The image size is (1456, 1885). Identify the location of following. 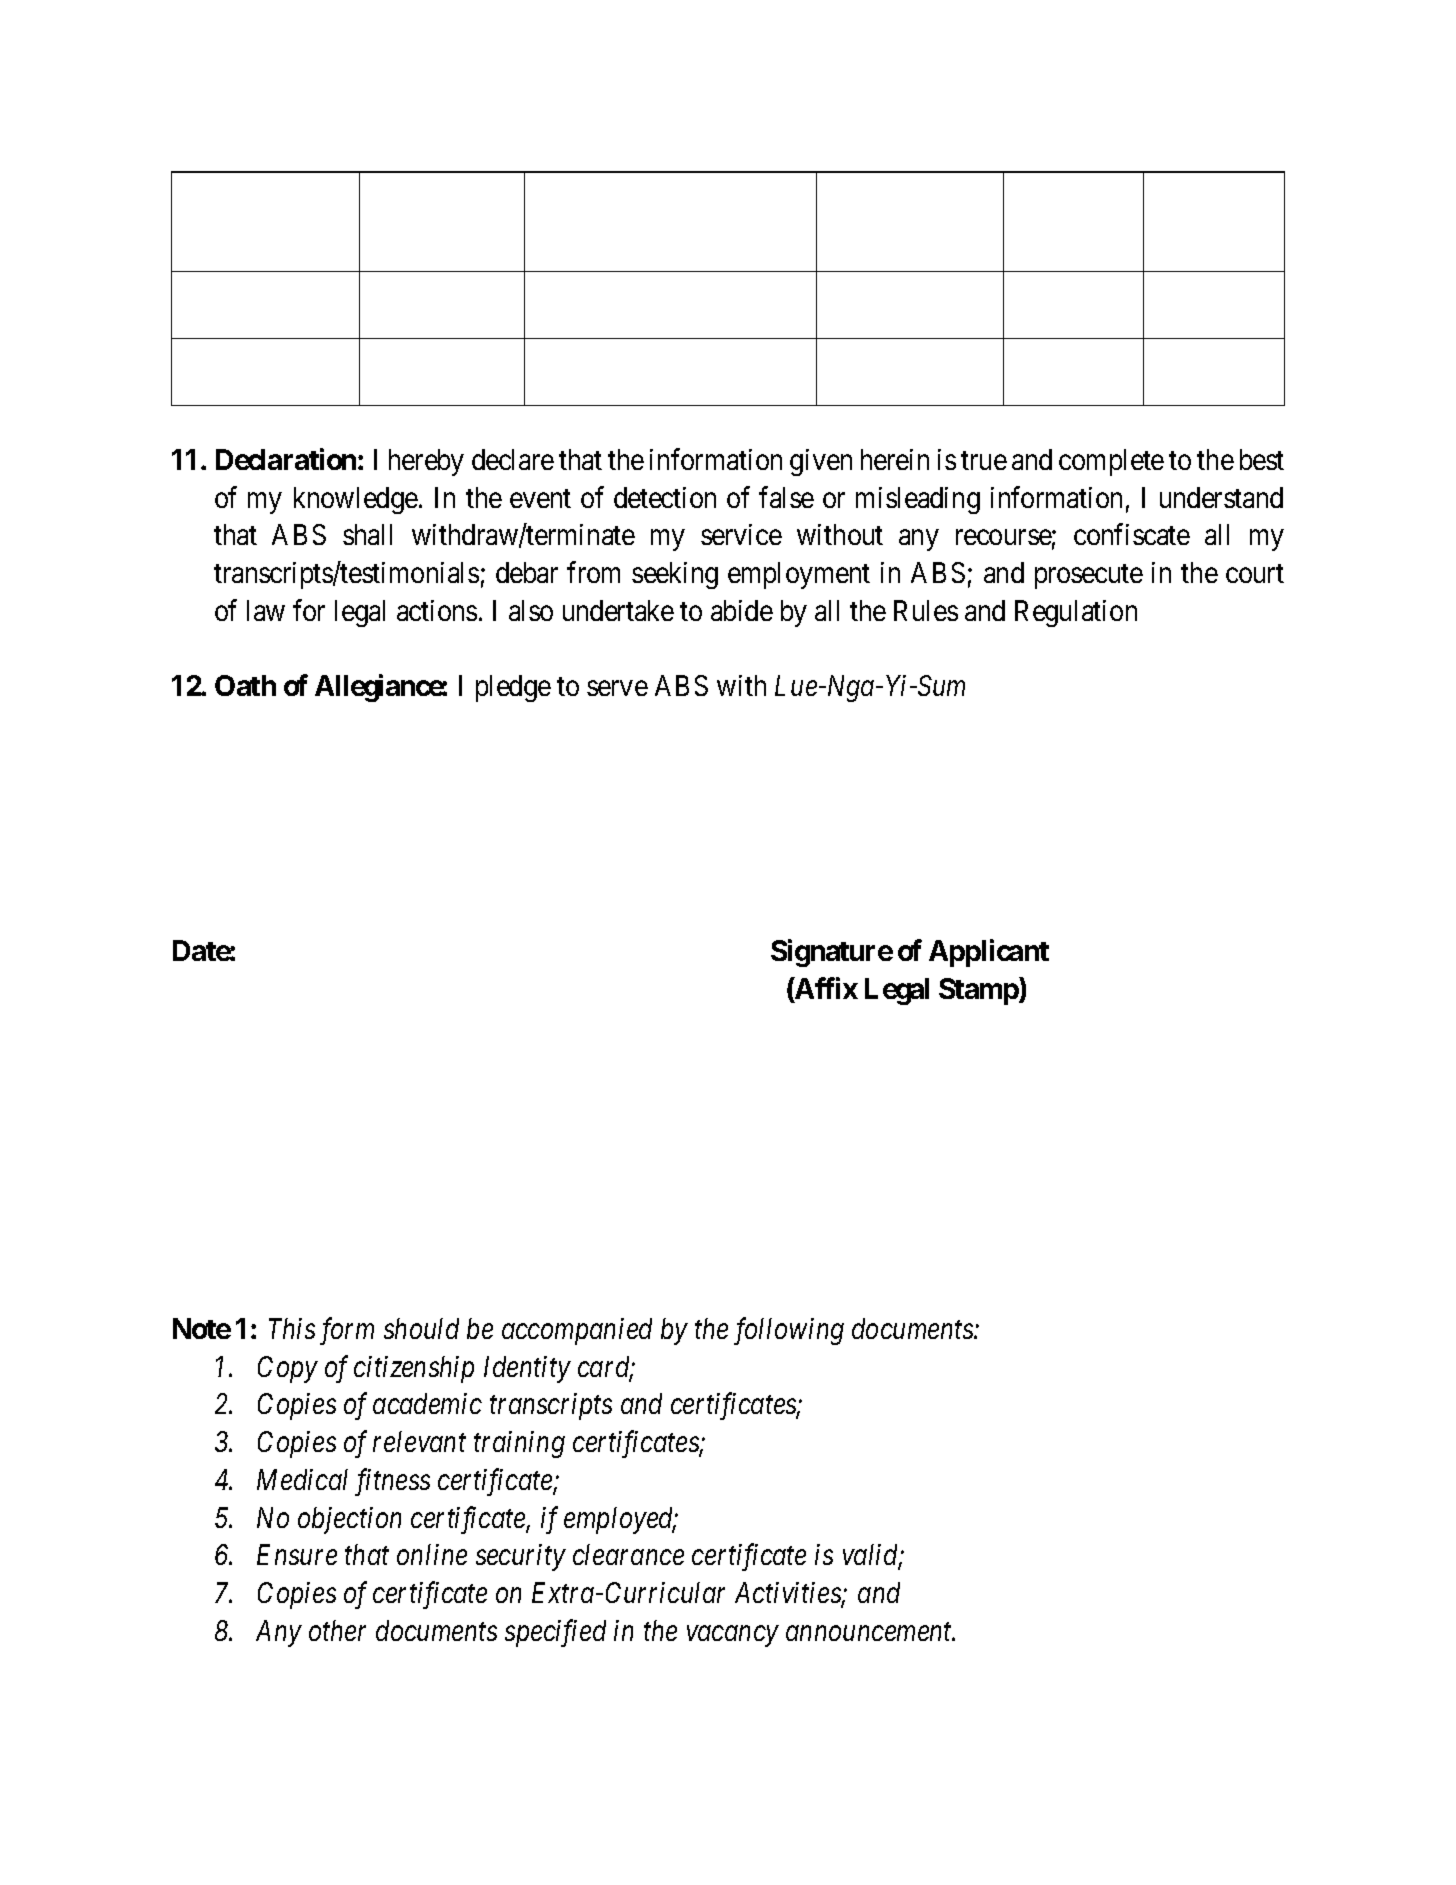
(789, 1331).
